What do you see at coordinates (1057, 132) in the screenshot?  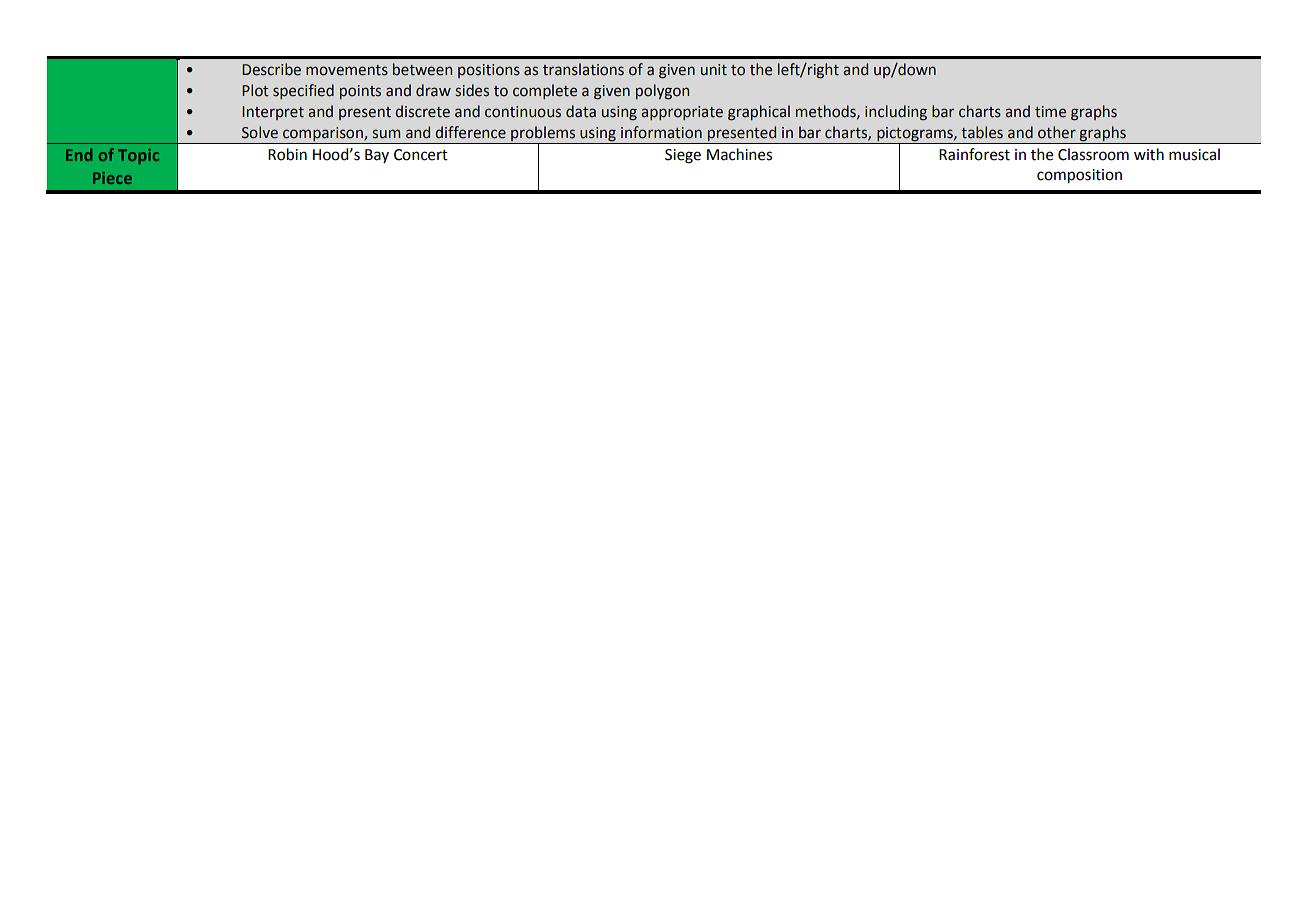 I see `other` at bounding box center [1057, 132].
